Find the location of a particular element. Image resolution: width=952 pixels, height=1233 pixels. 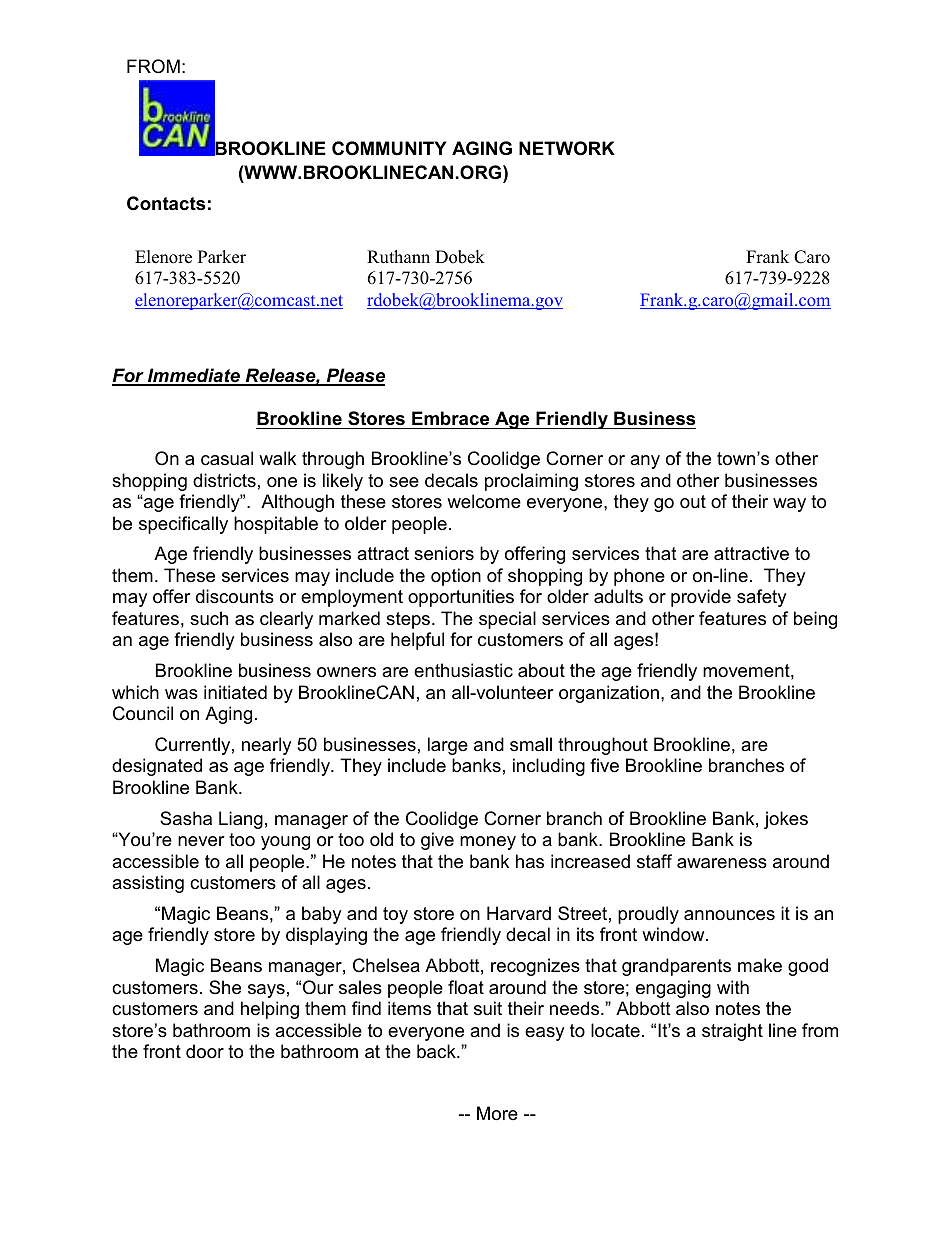

special is located at coordinates (507, 620).
